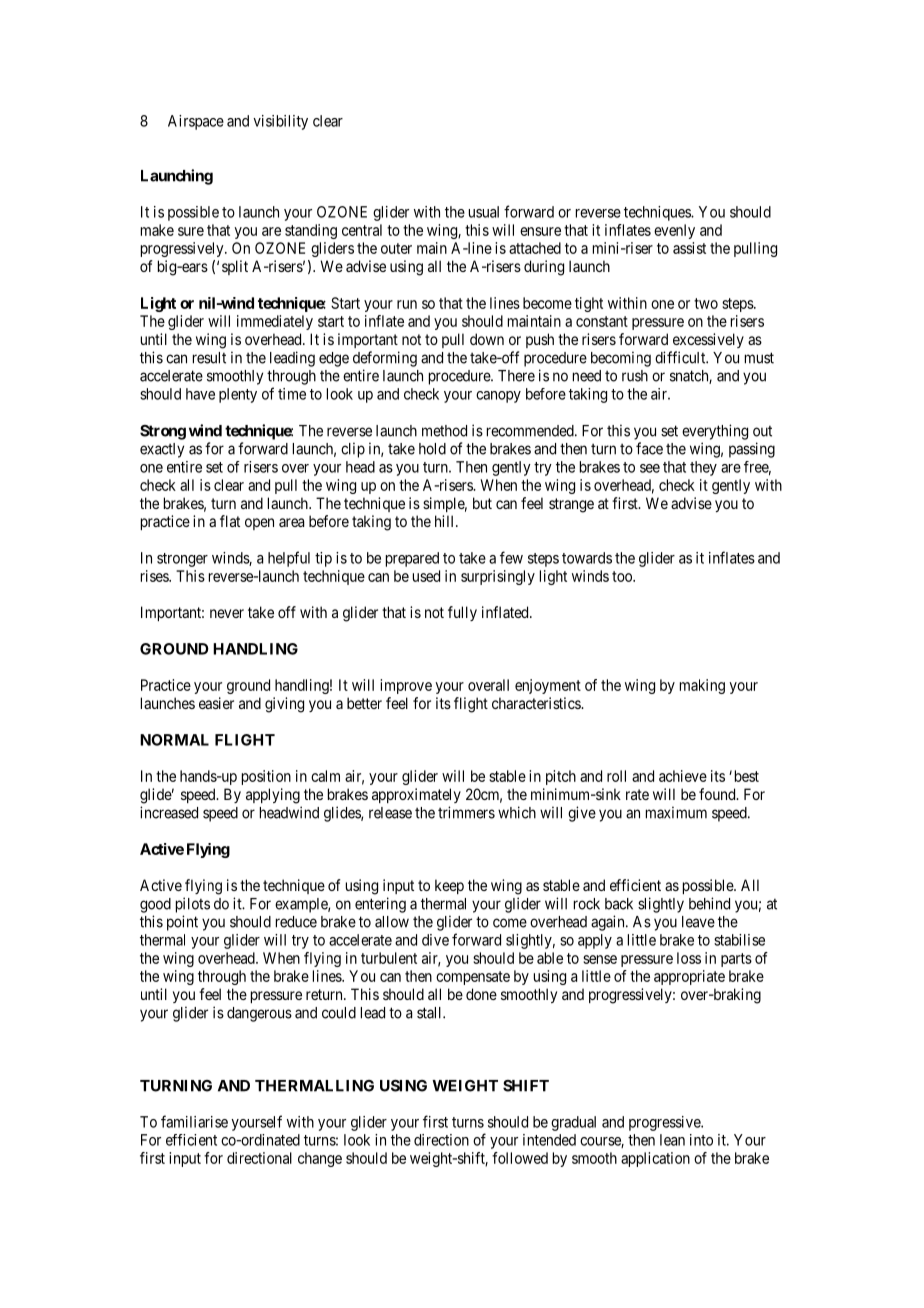  Describe the element at coordinates (674, 231) in the screenshot. I see `evenly` at that location.
